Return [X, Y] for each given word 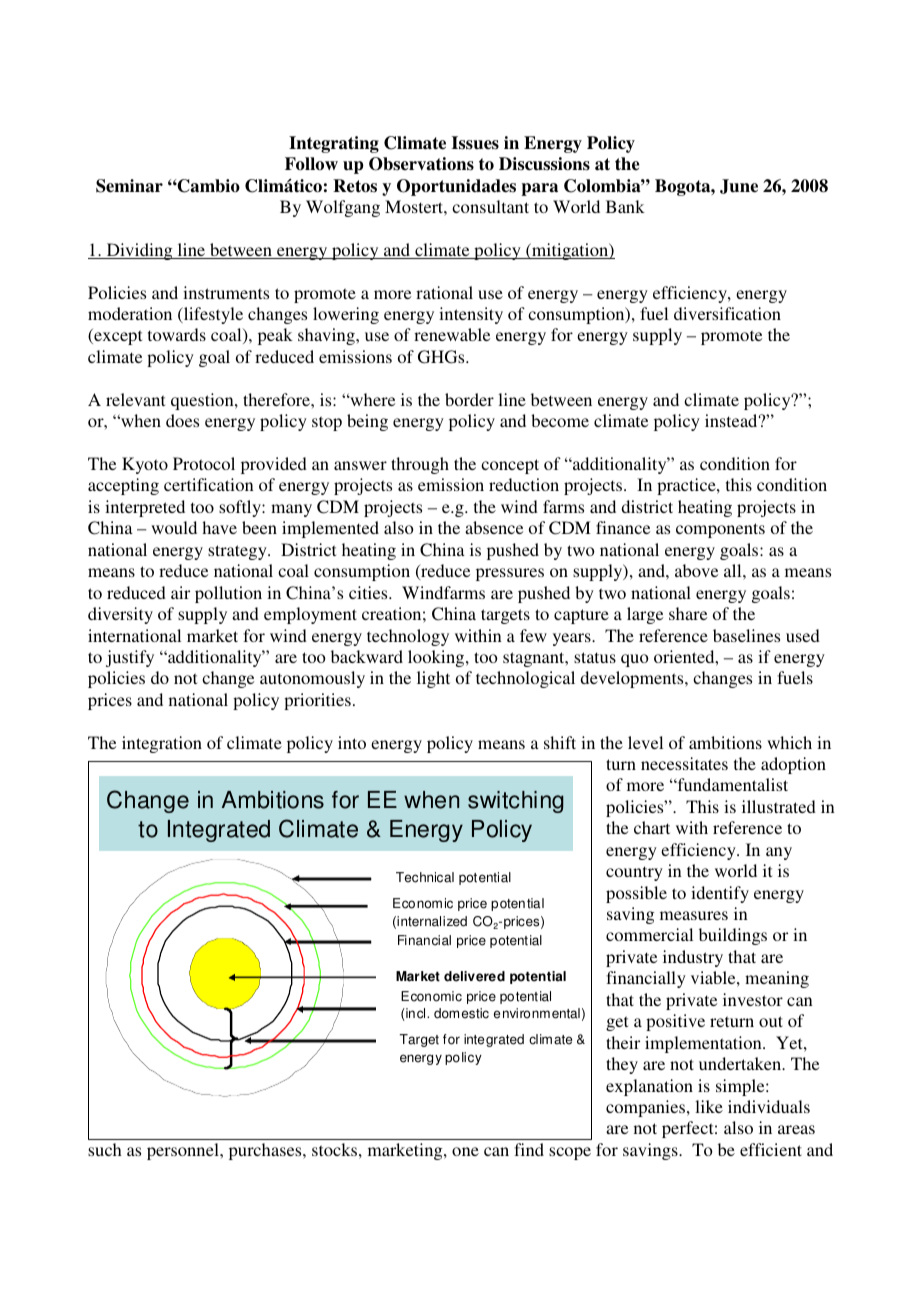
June [739, 186]
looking [437, 658]
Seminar [129, 186]
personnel [184, 1151]
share [688, 613]
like [709, 1106]
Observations [421, 164]
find [529, 1149]
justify [130, 658]
